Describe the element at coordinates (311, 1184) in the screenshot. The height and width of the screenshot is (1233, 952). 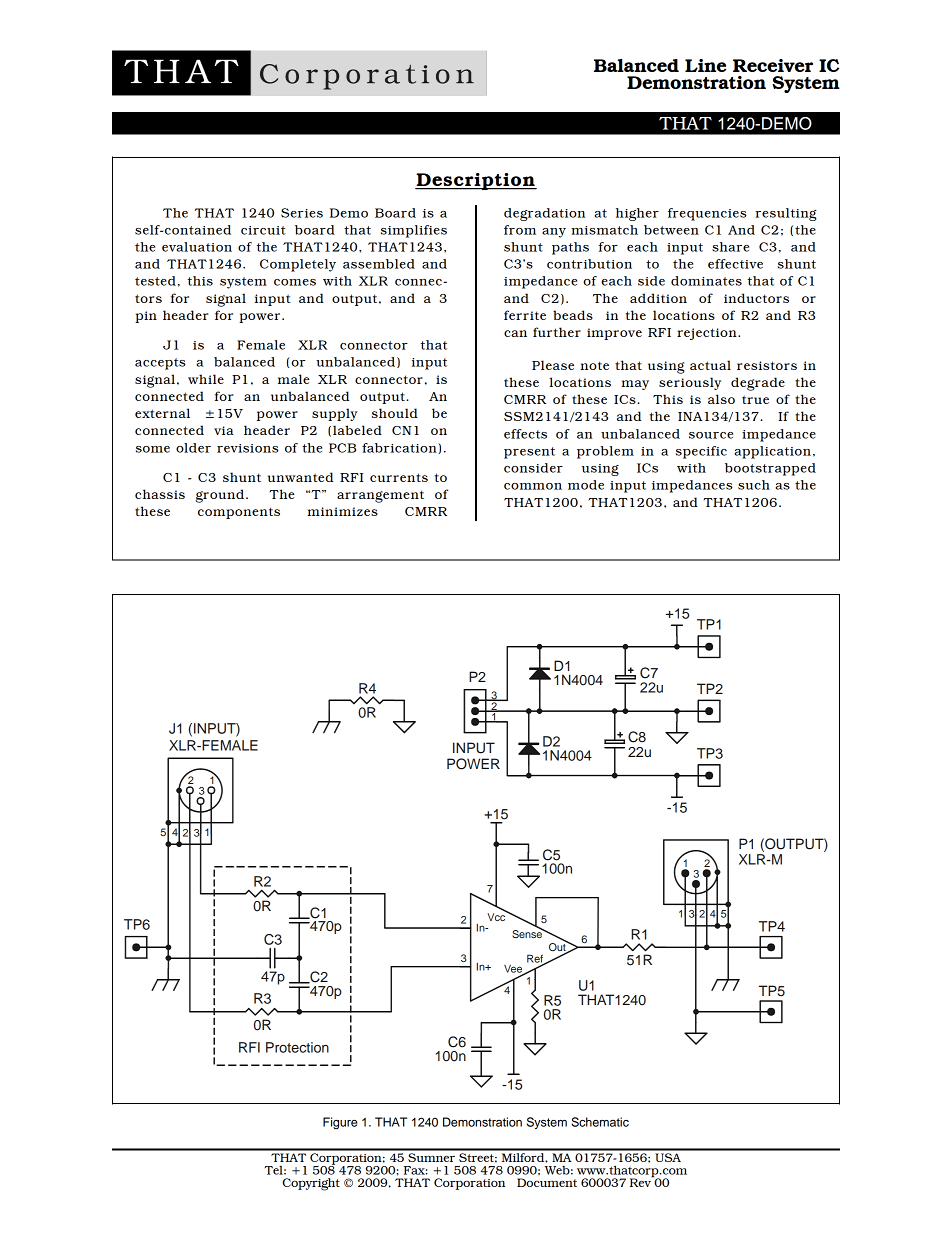
I see `Copyright` at that location.
